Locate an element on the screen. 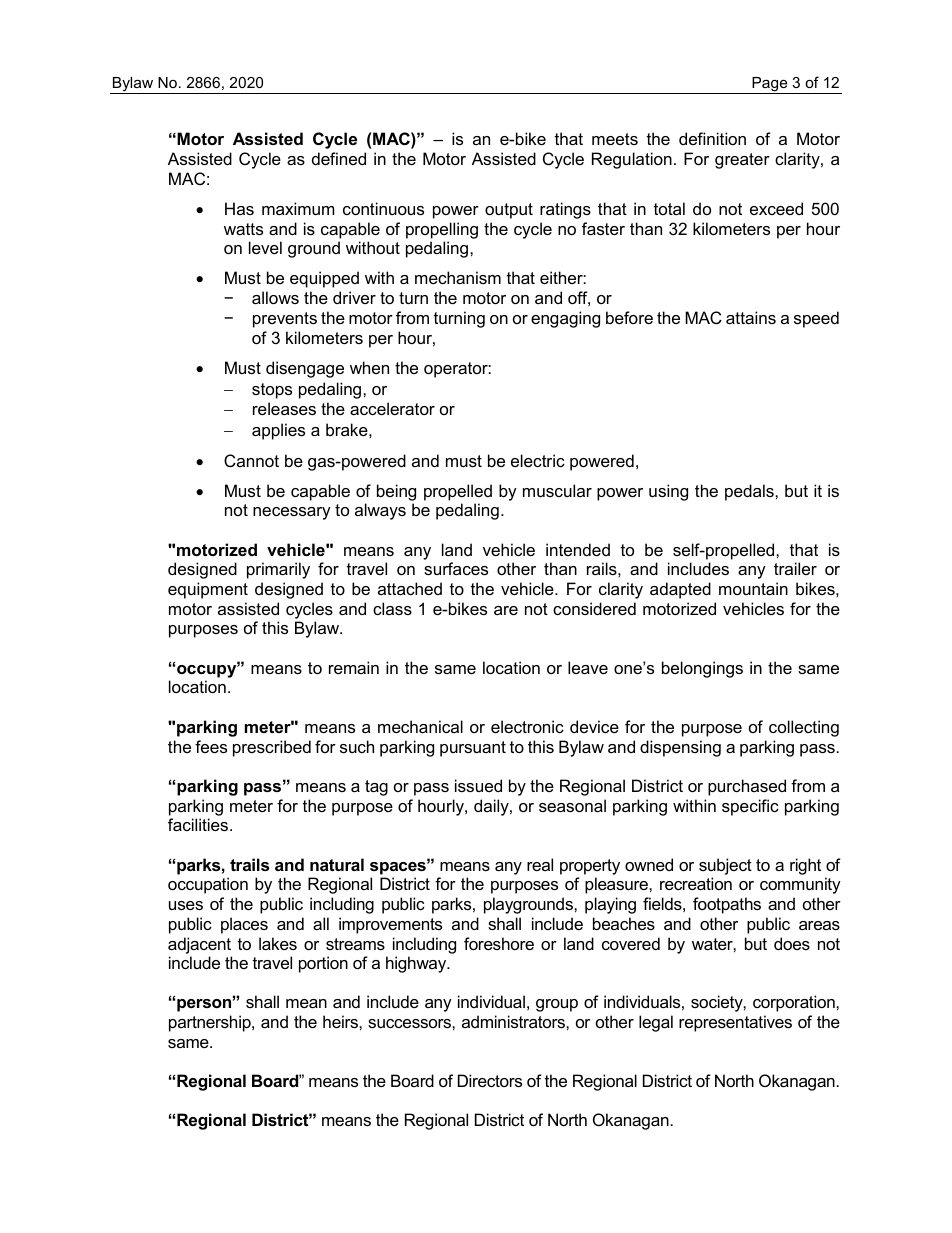 The width and height of the screenshot is (952, 1233). partnership is located at coordinates (211, 1023).
